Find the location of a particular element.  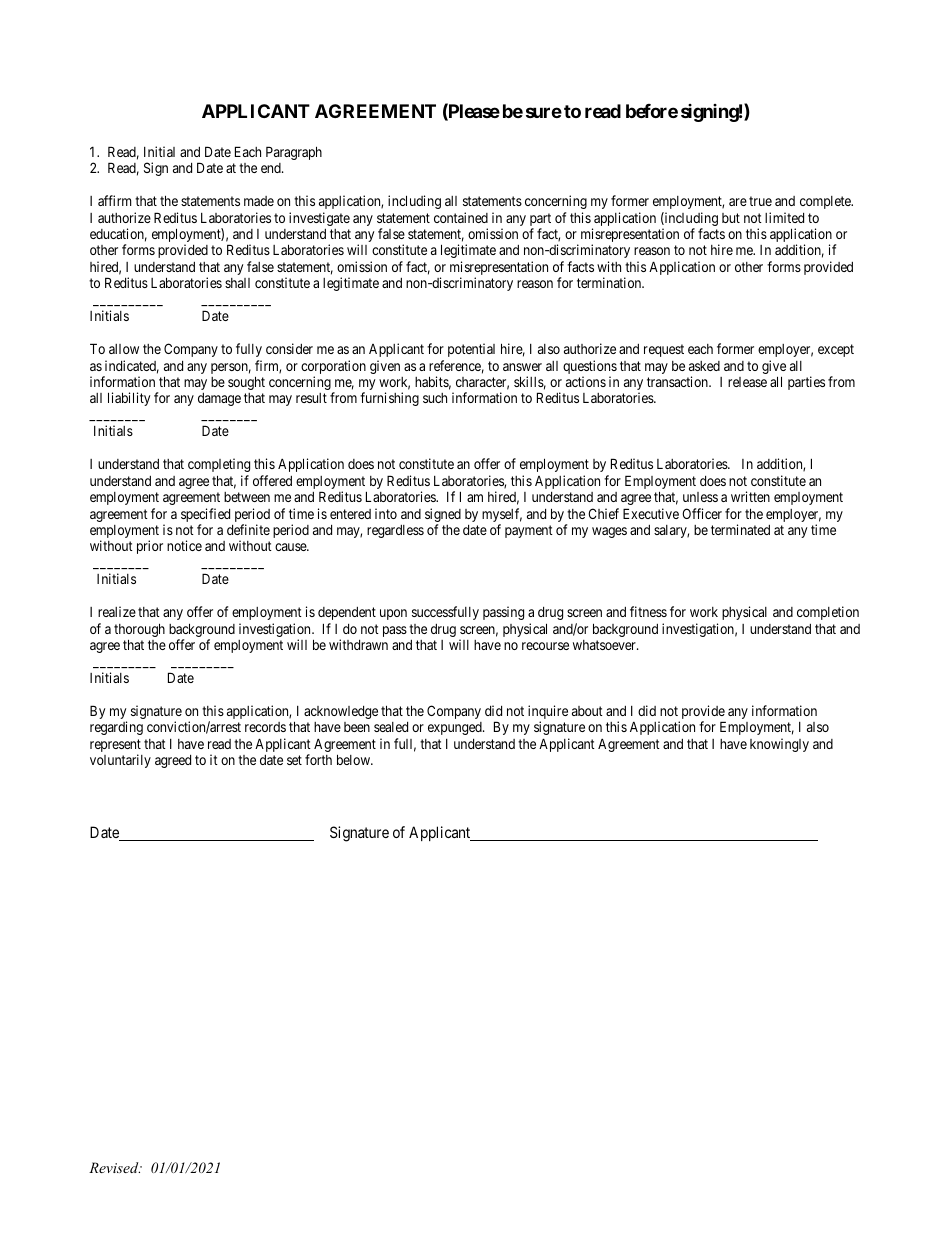

specified is located at coordinates (205, 516).
